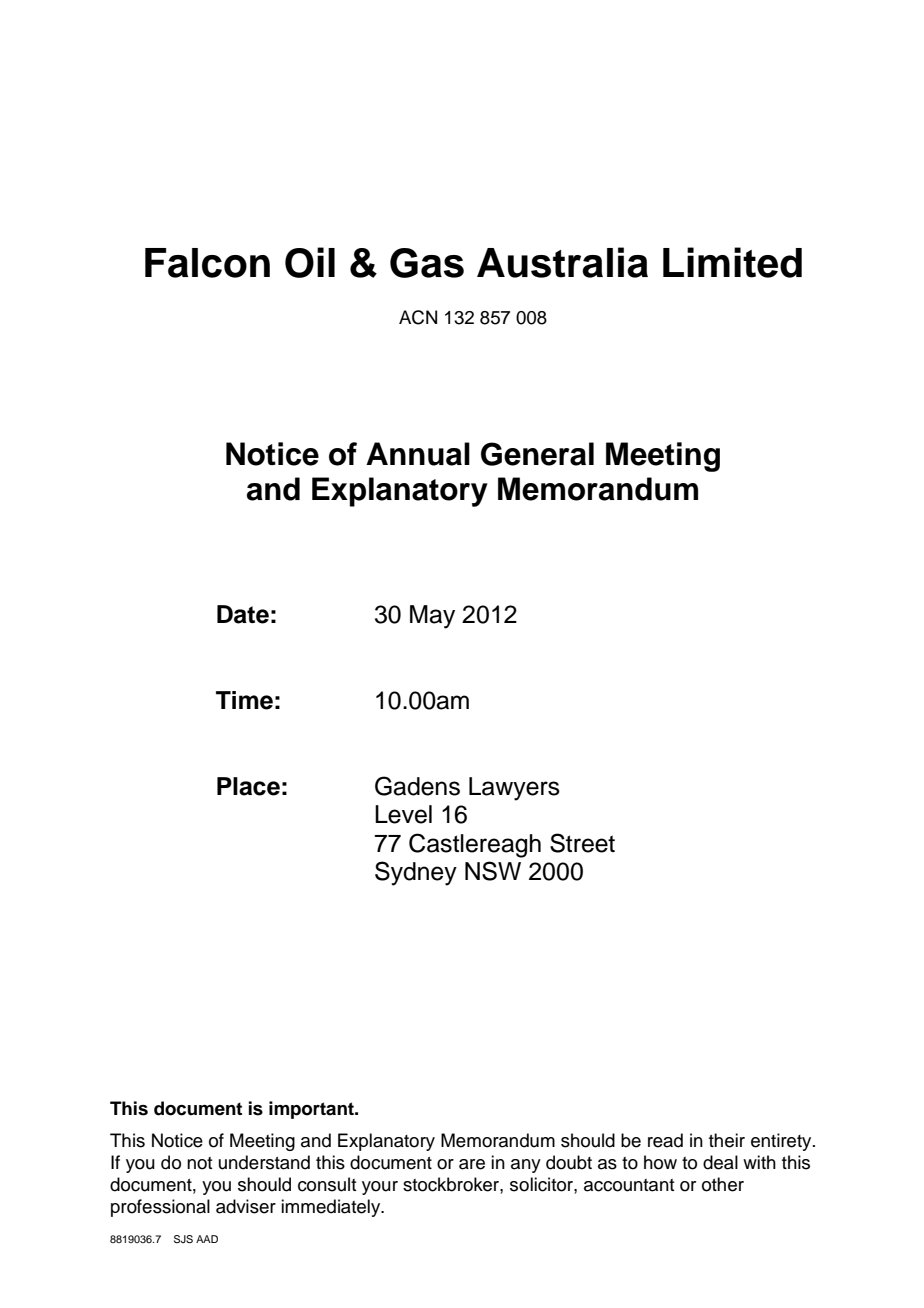  Describe the element at coordinates (582, 843) in the page. I see `Street` at that location.
